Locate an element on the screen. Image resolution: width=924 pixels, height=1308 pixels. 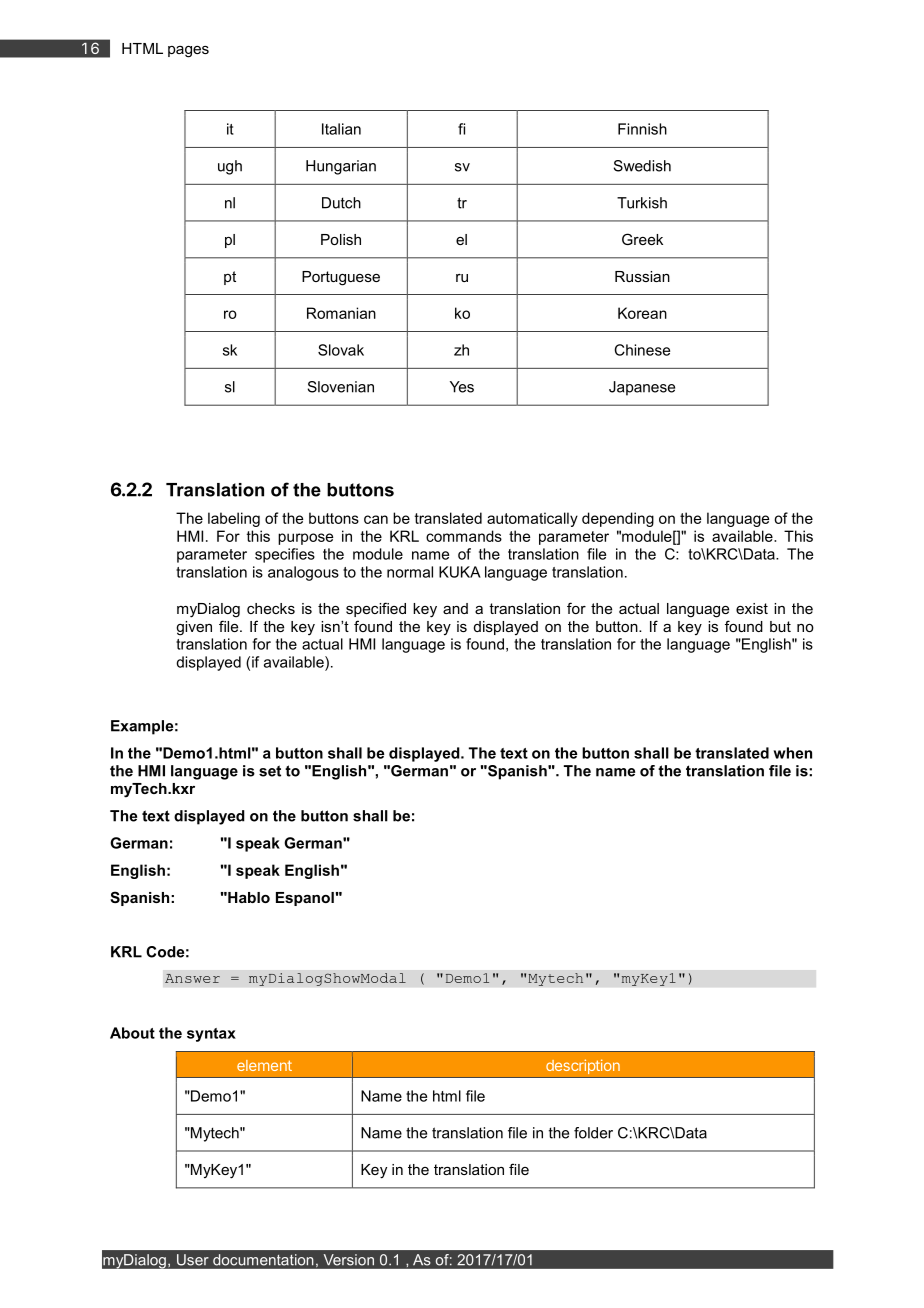
exist is located at coordinates (752, 608).
